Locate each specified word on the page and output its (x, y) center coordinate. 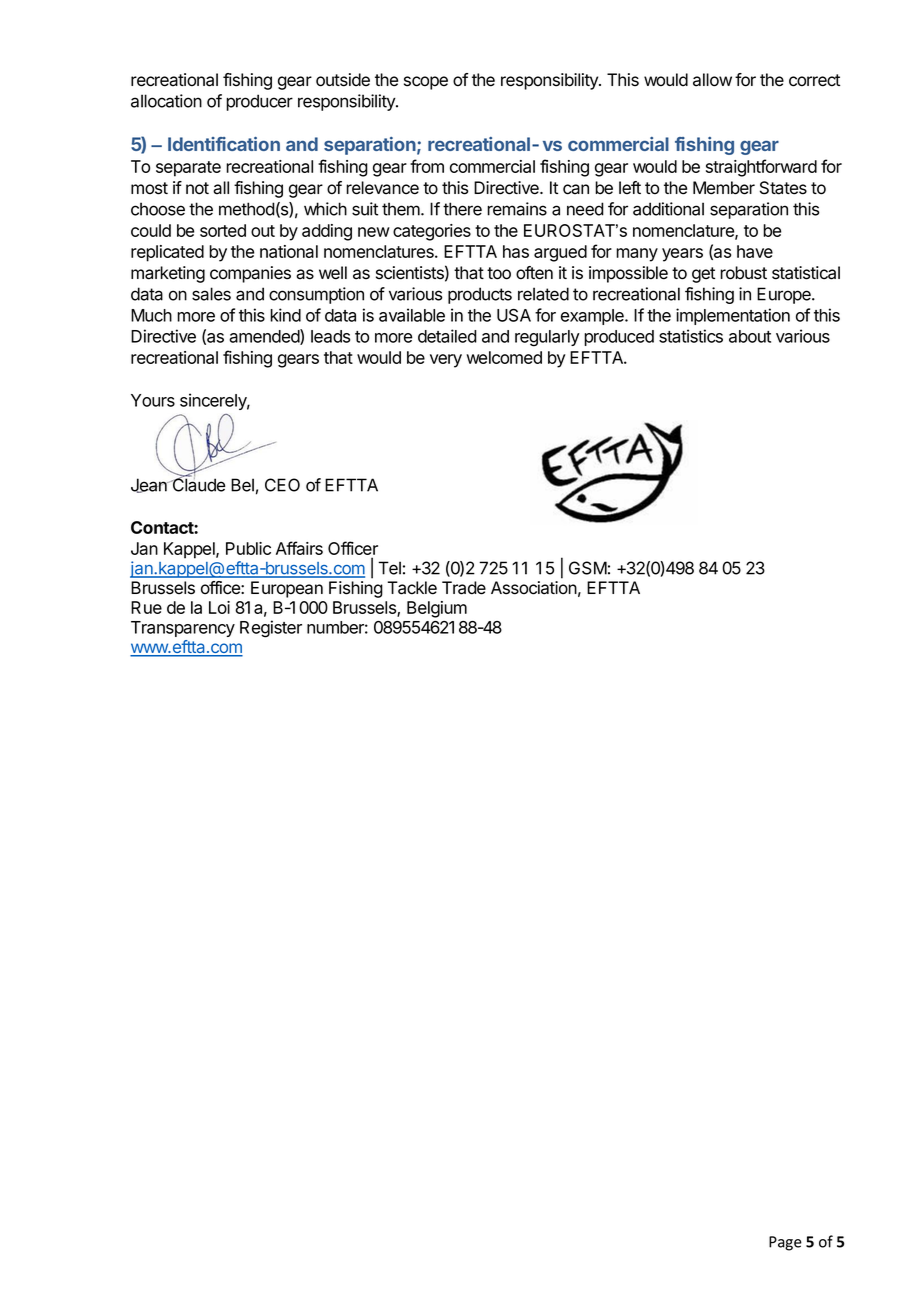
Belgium (437, 609)
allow (712, 80)
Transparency (183, 629)
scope (426, 83)
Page (785, 1243)
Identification (224, 144)
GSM (588, 568)
